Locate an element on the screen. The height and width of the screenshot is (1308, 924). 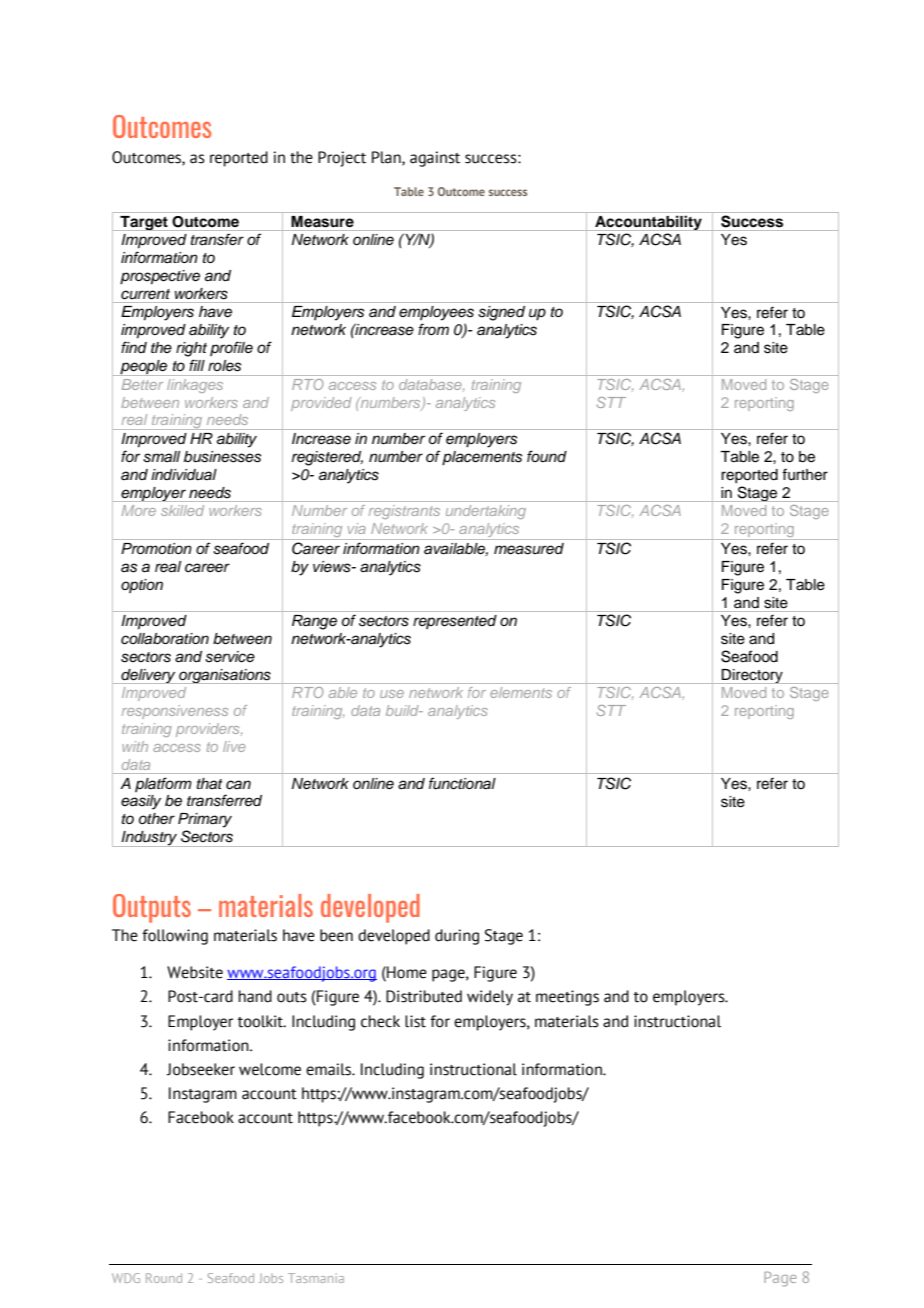
Round is located at coordinates (164, 1278).
